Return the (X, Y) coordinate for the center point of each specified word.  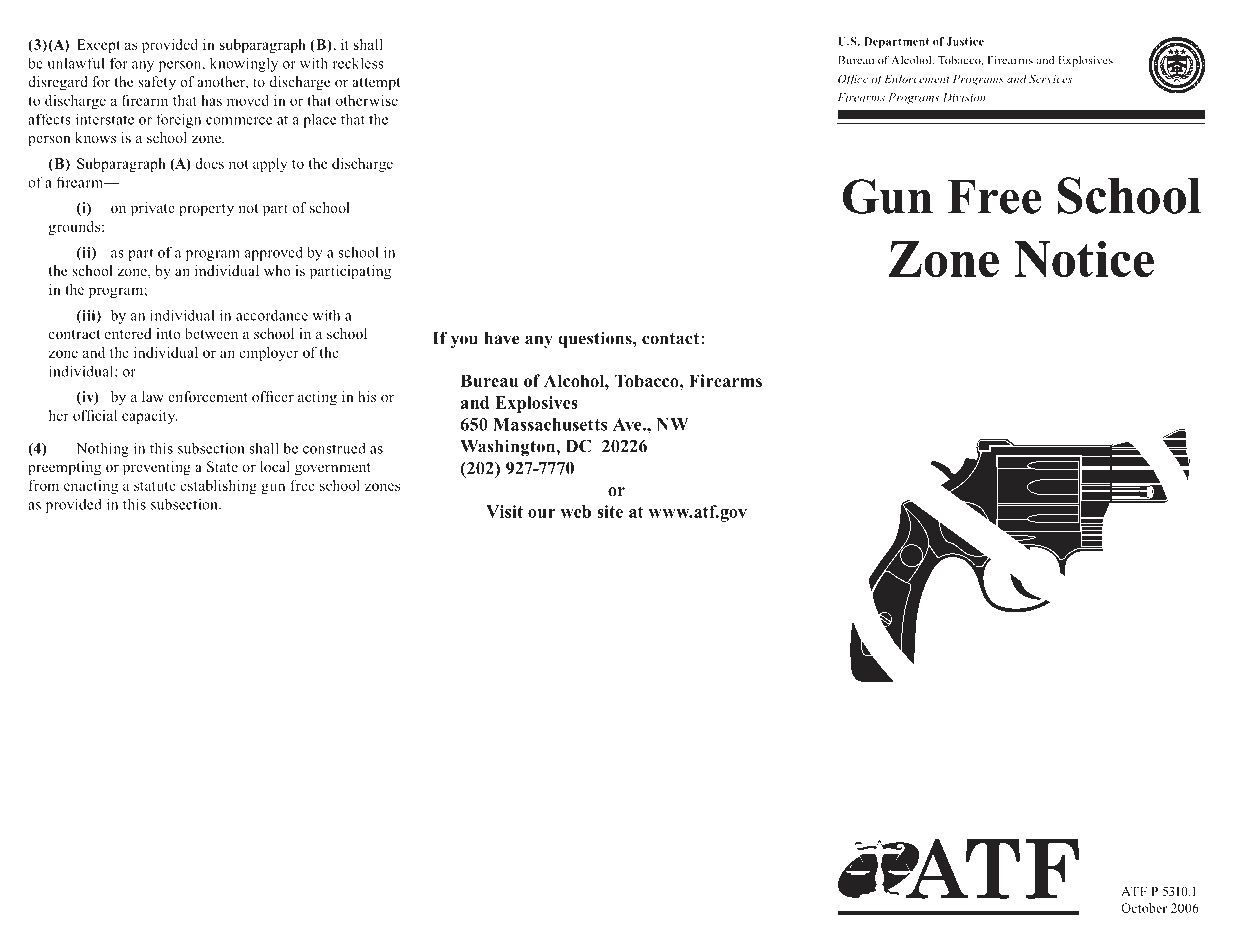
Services (1050, 78)
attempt (376, 84)
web (575, 511)
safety (157, 83)
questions (596, 340)
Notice (1084, 259)
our (542, 513)
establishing (218, 487)
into (168, 333)
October (1144, 908)
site (610, 511)
